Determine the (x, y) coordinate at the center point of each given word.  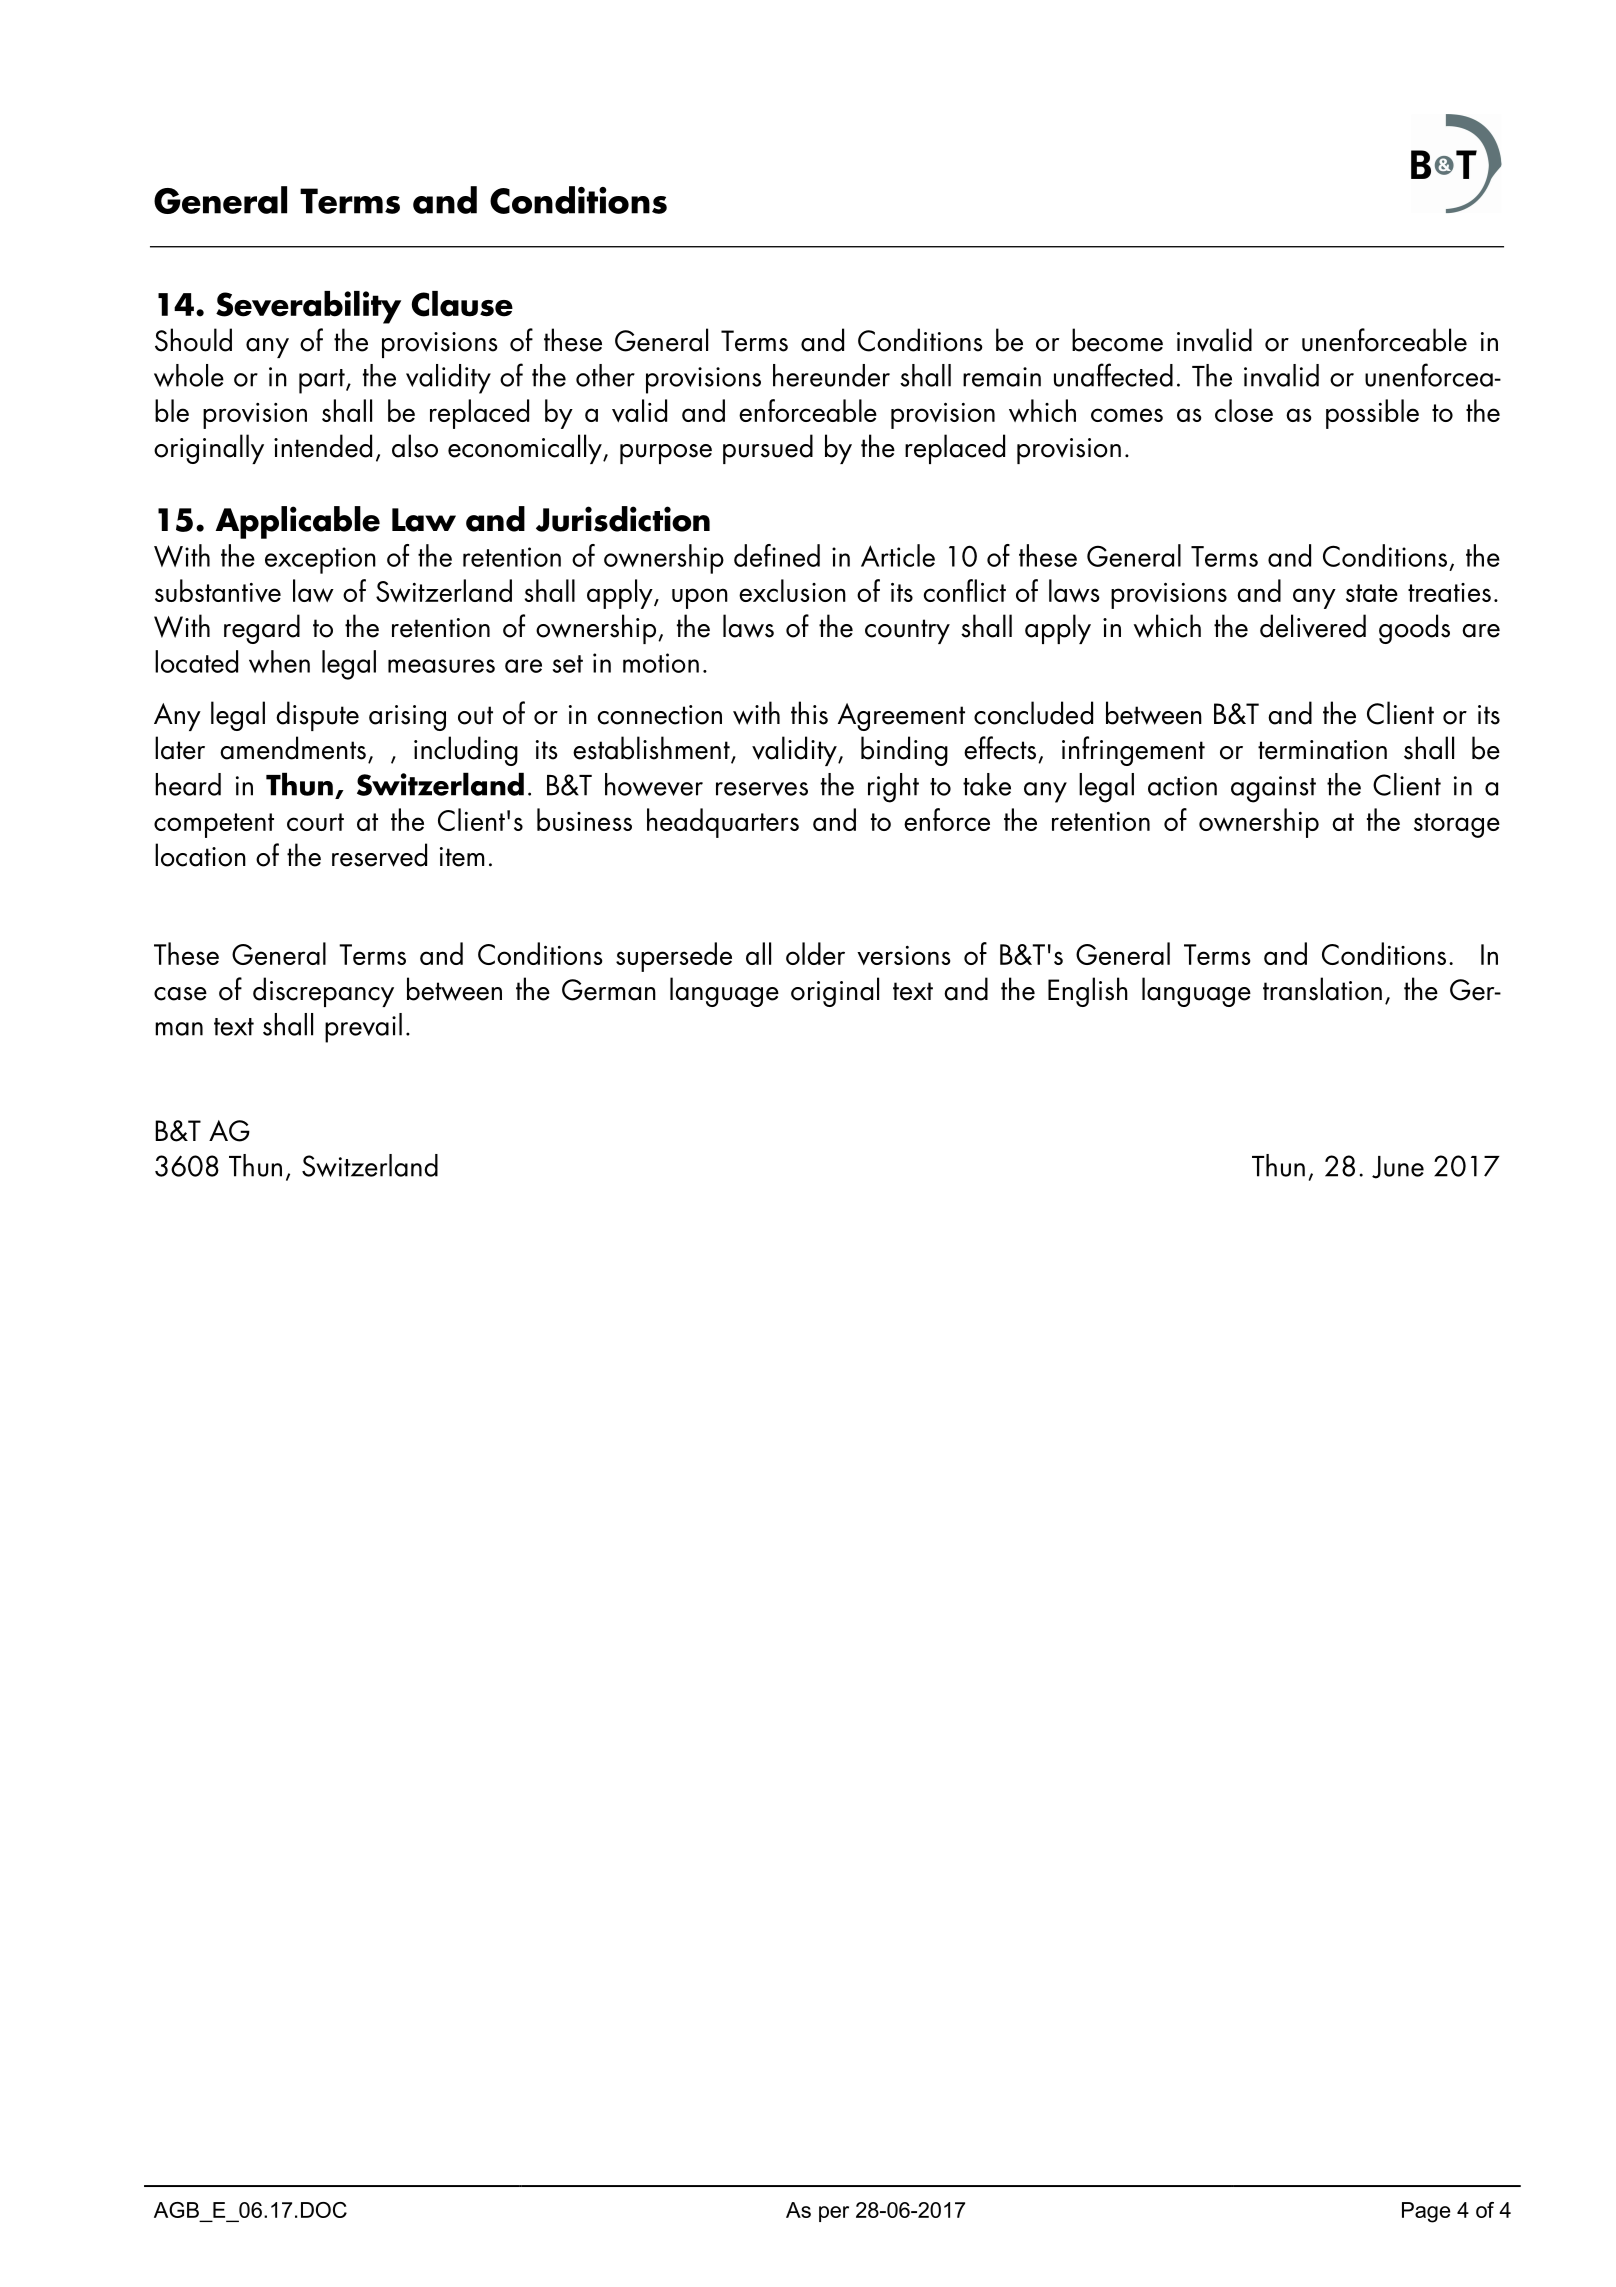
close (1244, 410)
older (815, 953)
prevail (363, 1028)
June (1398, 1167)
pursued (768, 449)
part (323, 381)
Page (1426, 2212)
